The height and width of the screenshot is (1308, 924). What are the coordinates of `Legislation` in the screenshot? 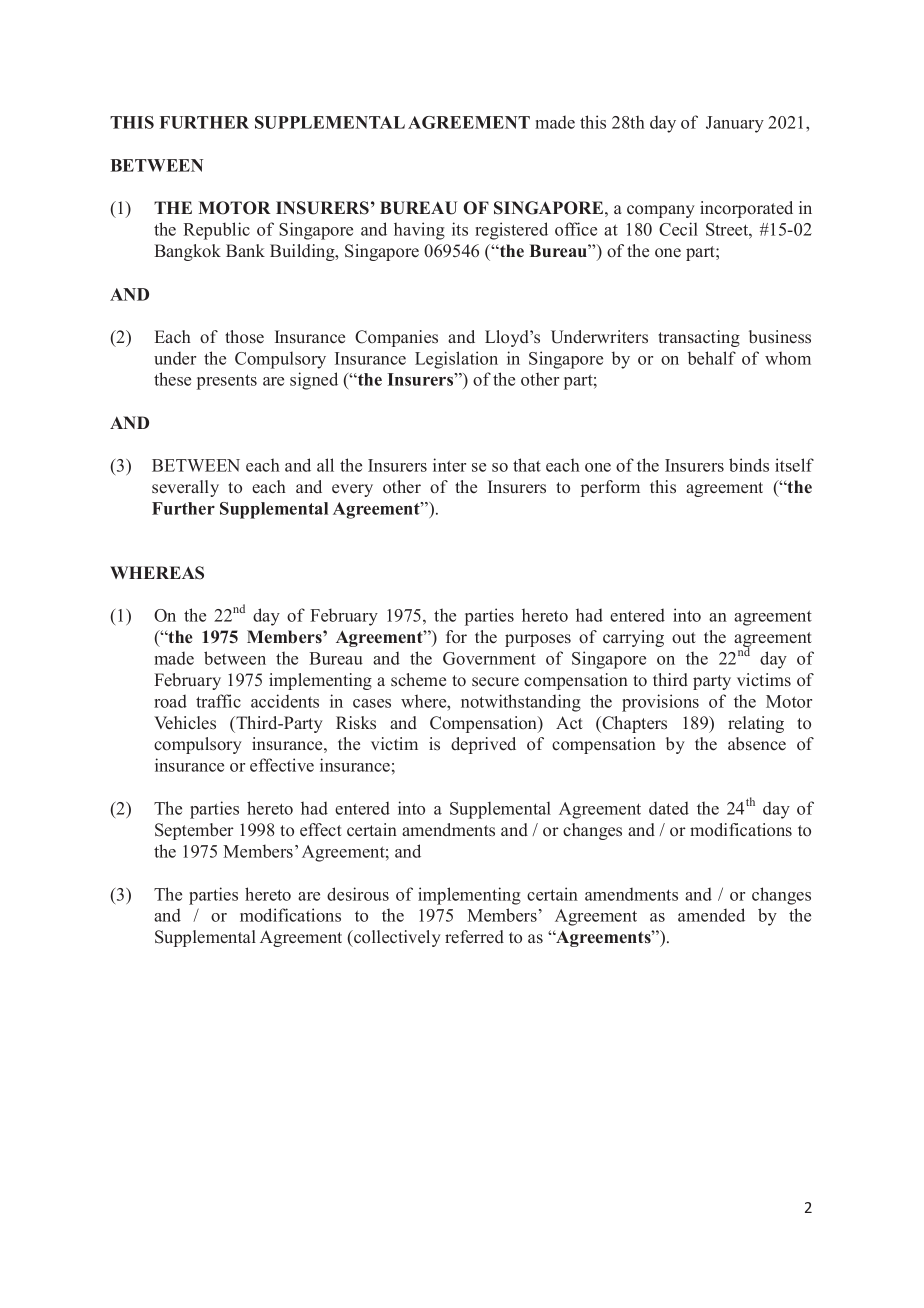 It's located at (456, 360).
